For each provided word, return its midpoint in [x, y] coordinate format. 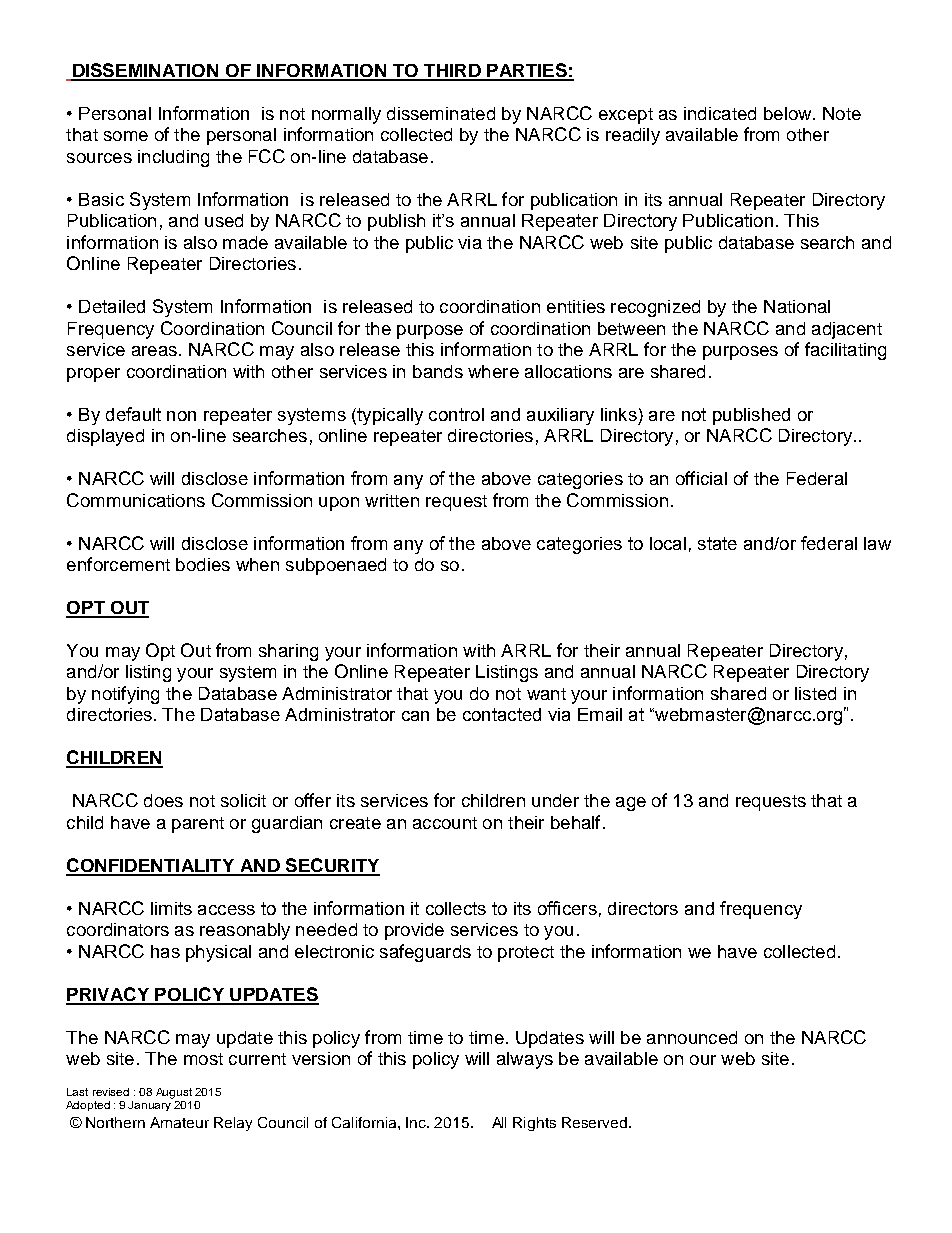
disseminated [441, 113]
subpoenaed [336, 566]
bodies [203, 564]
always [525, 1060]
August [174, 1093]
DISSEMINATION [146, 71]
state [717, 543]
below [789, 113]
